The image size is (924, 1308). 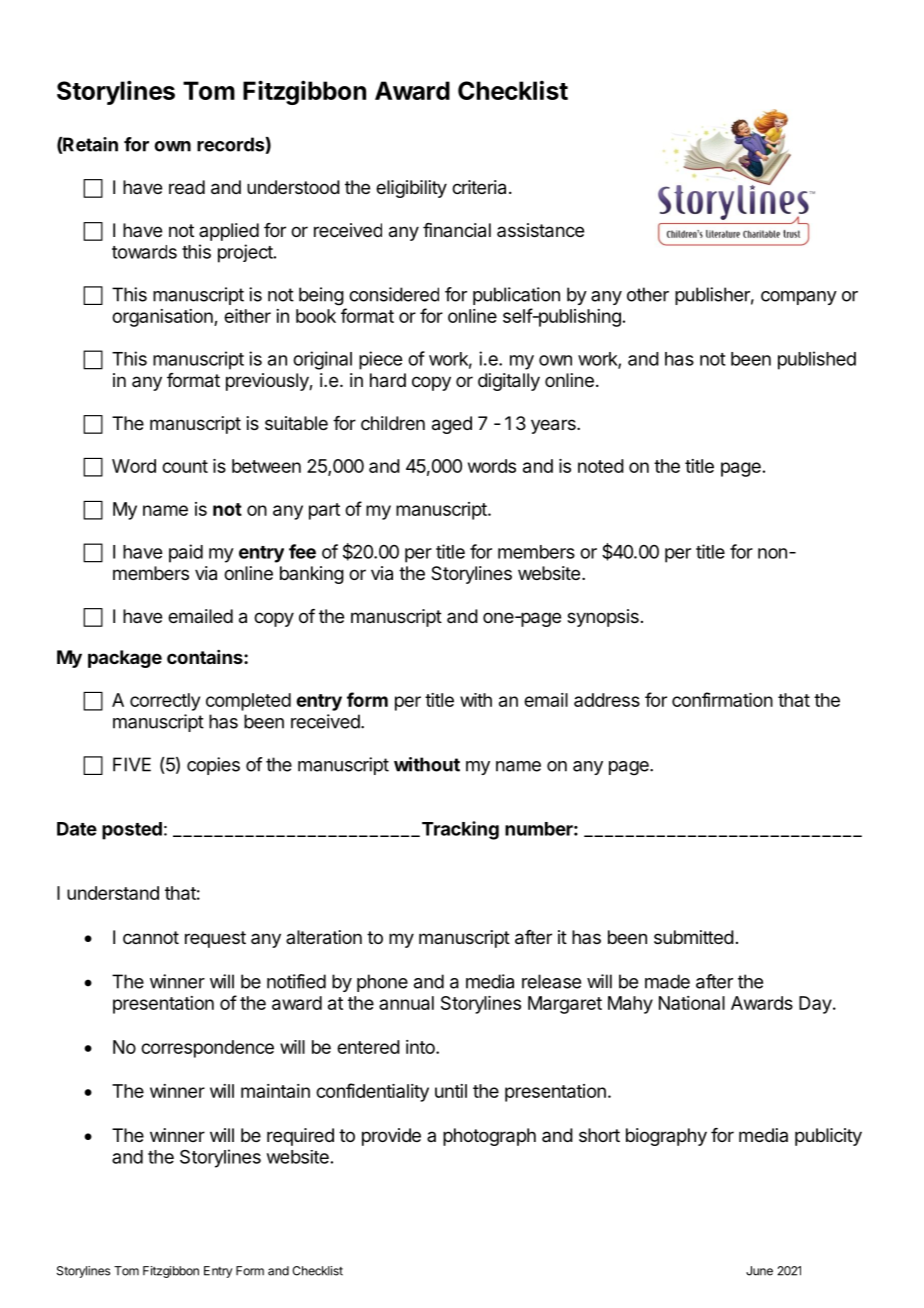 I want to click on address, so click(x=607, y=700).
